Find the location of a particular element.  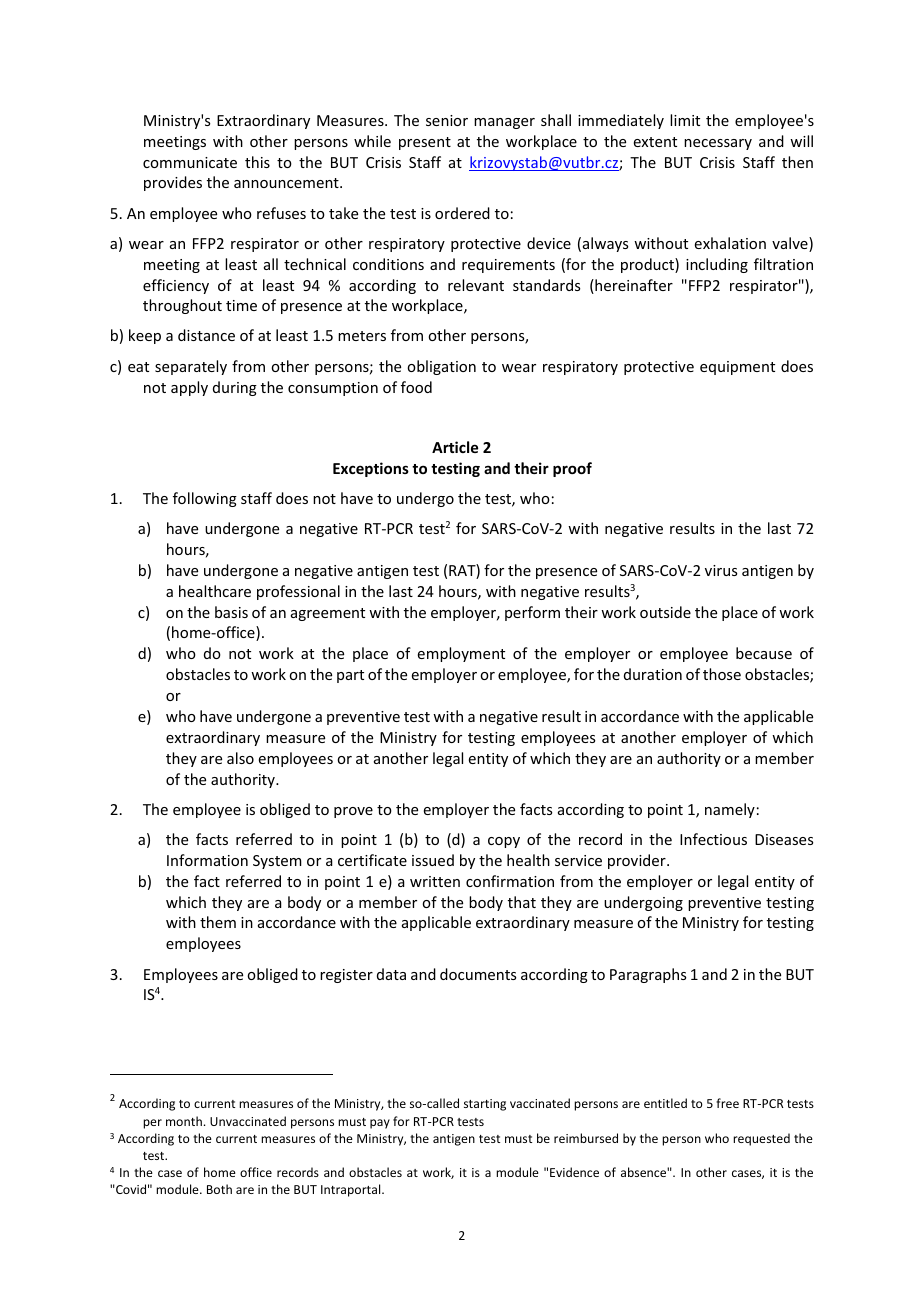

following is located at coordinates (205, 499).
